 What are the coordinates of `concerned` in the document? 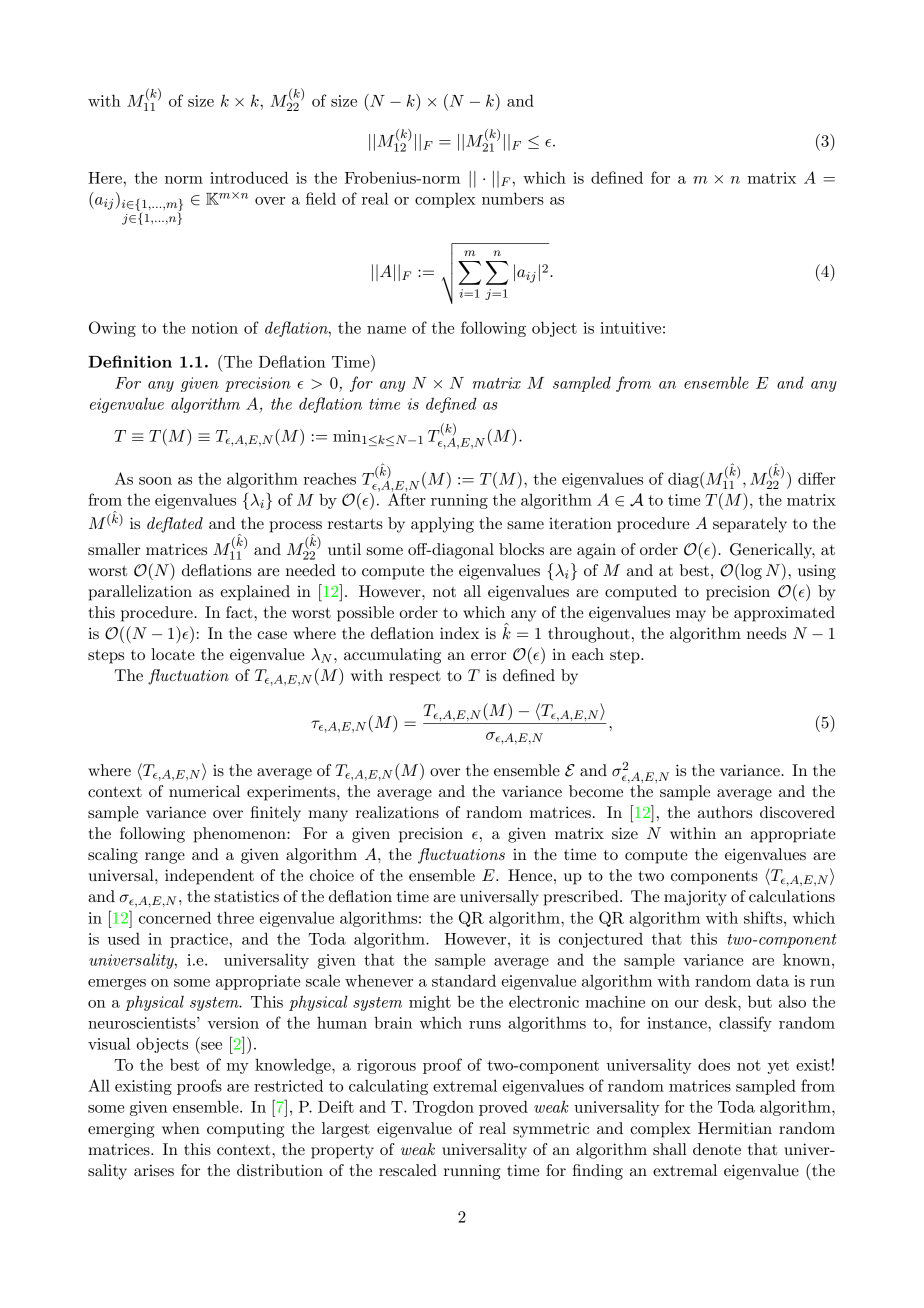 It's located at (175, 917).
